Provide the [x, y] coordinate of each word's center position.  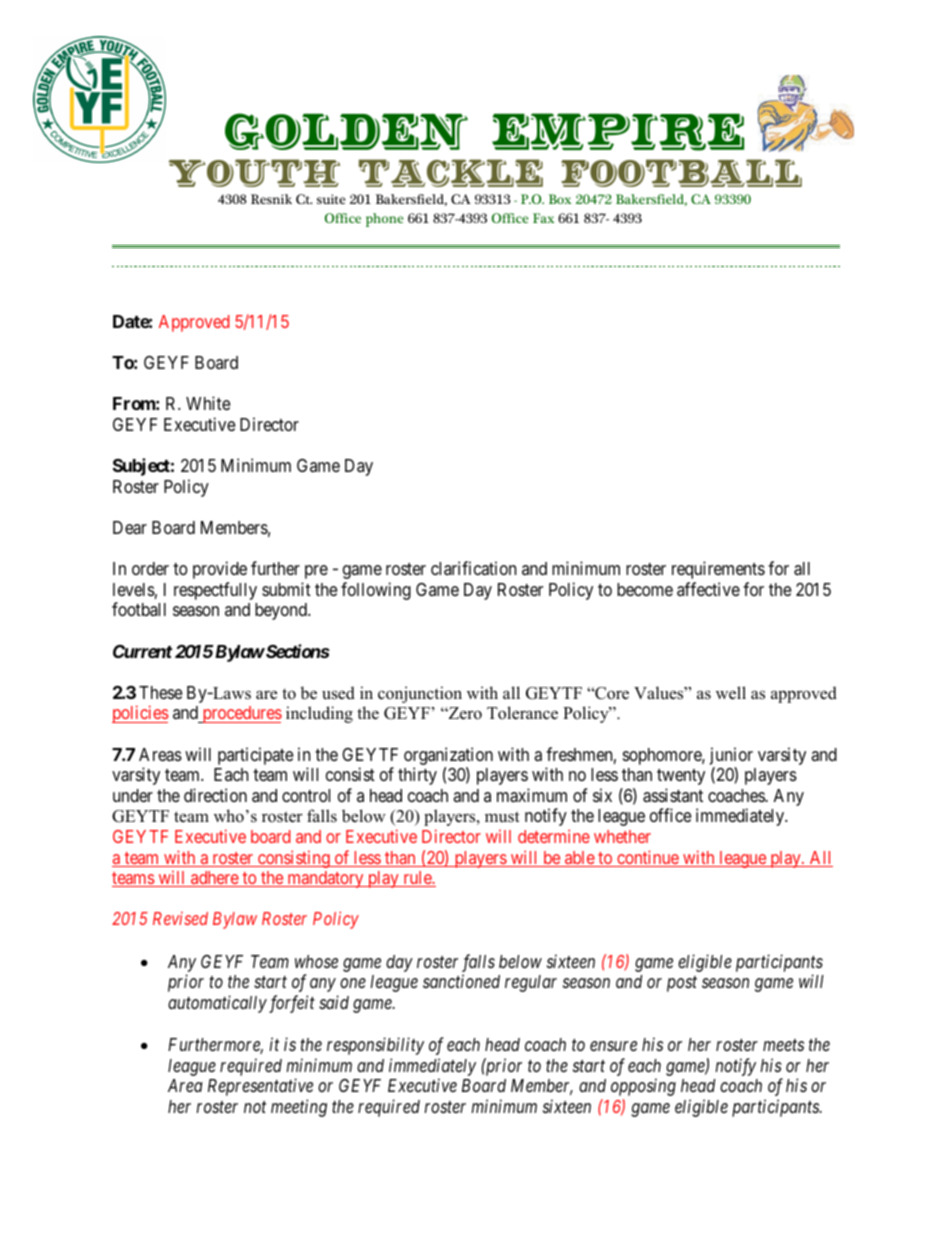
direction [215, 795]
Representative [260, 1087]
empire [618, 132]
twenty [681, 777]
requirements [718, 570]
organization [448, 756]
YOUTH [254, 173]
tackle [451, 173]
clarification [473, 568]
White [208, 403]
